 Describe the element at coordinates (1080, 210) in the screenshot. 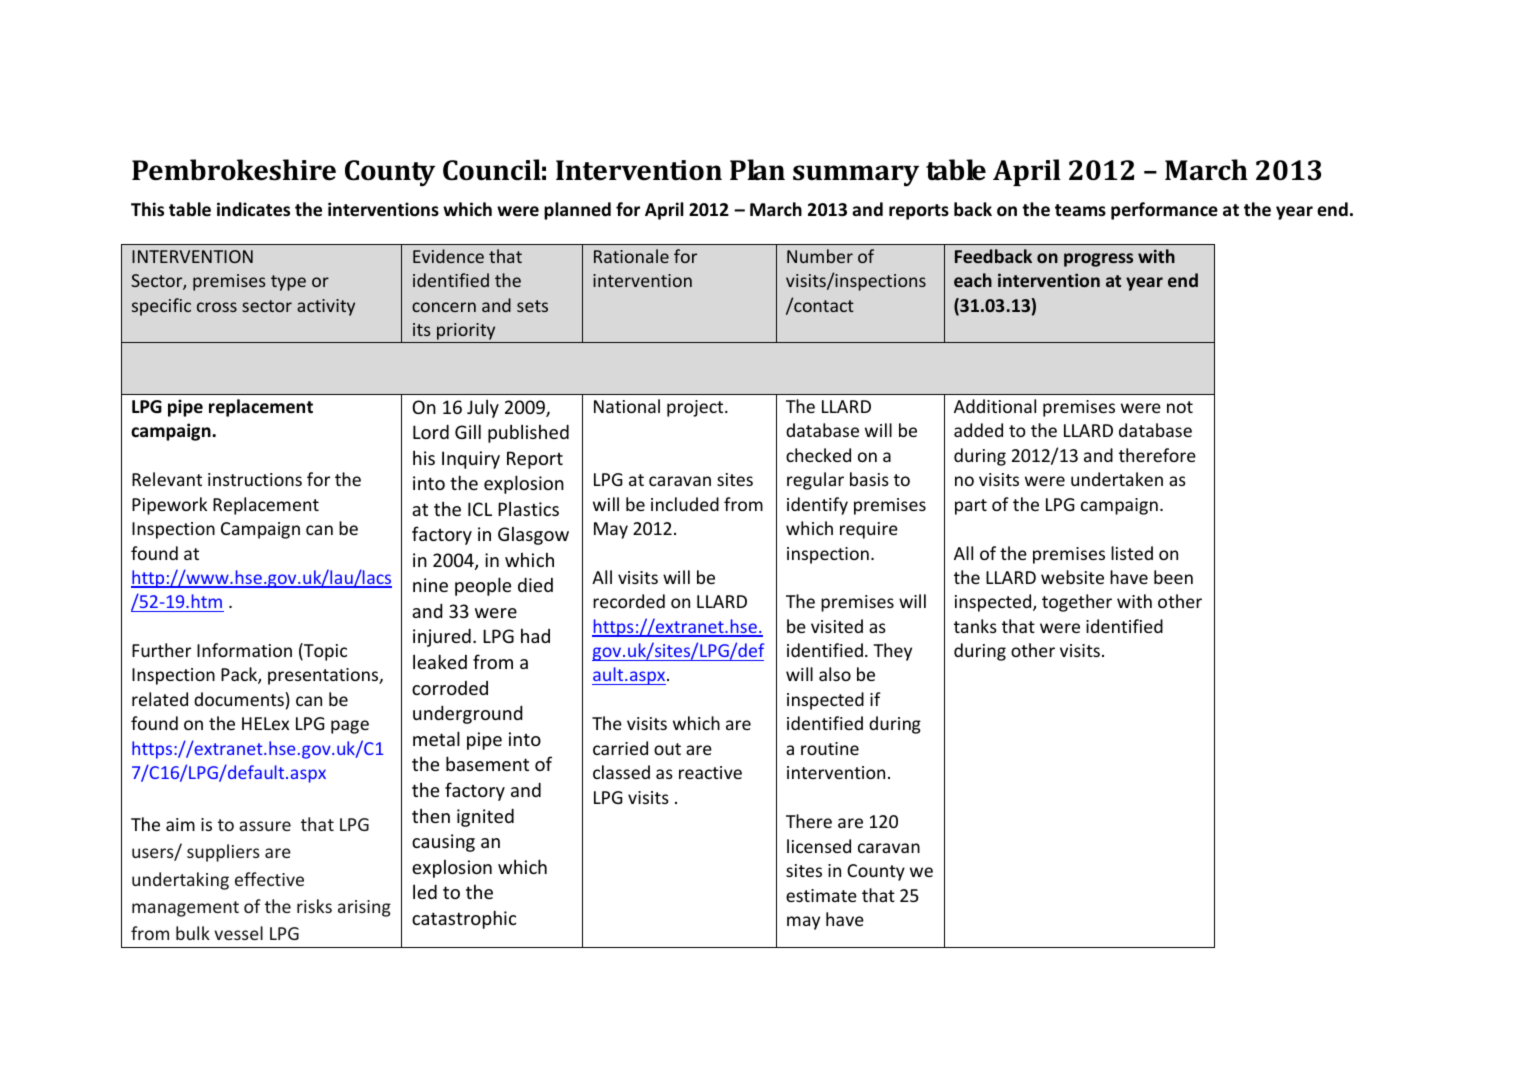

I see `teams` at that location.
